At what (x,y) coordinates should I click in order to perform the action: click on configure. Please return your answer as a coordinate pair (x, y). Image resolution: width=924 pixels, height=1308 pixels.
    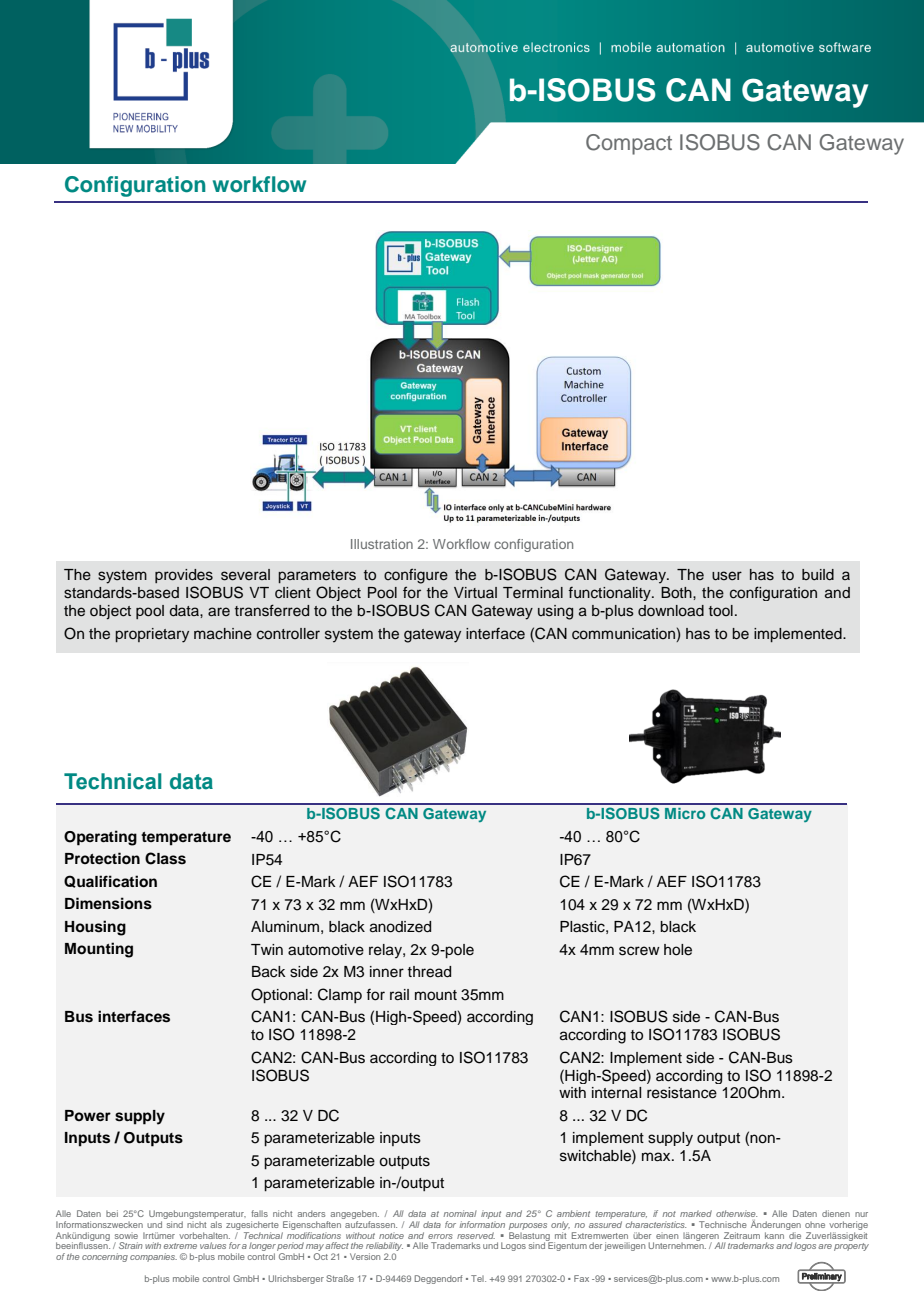
    Looking at the image, I should click on (416, 576).
